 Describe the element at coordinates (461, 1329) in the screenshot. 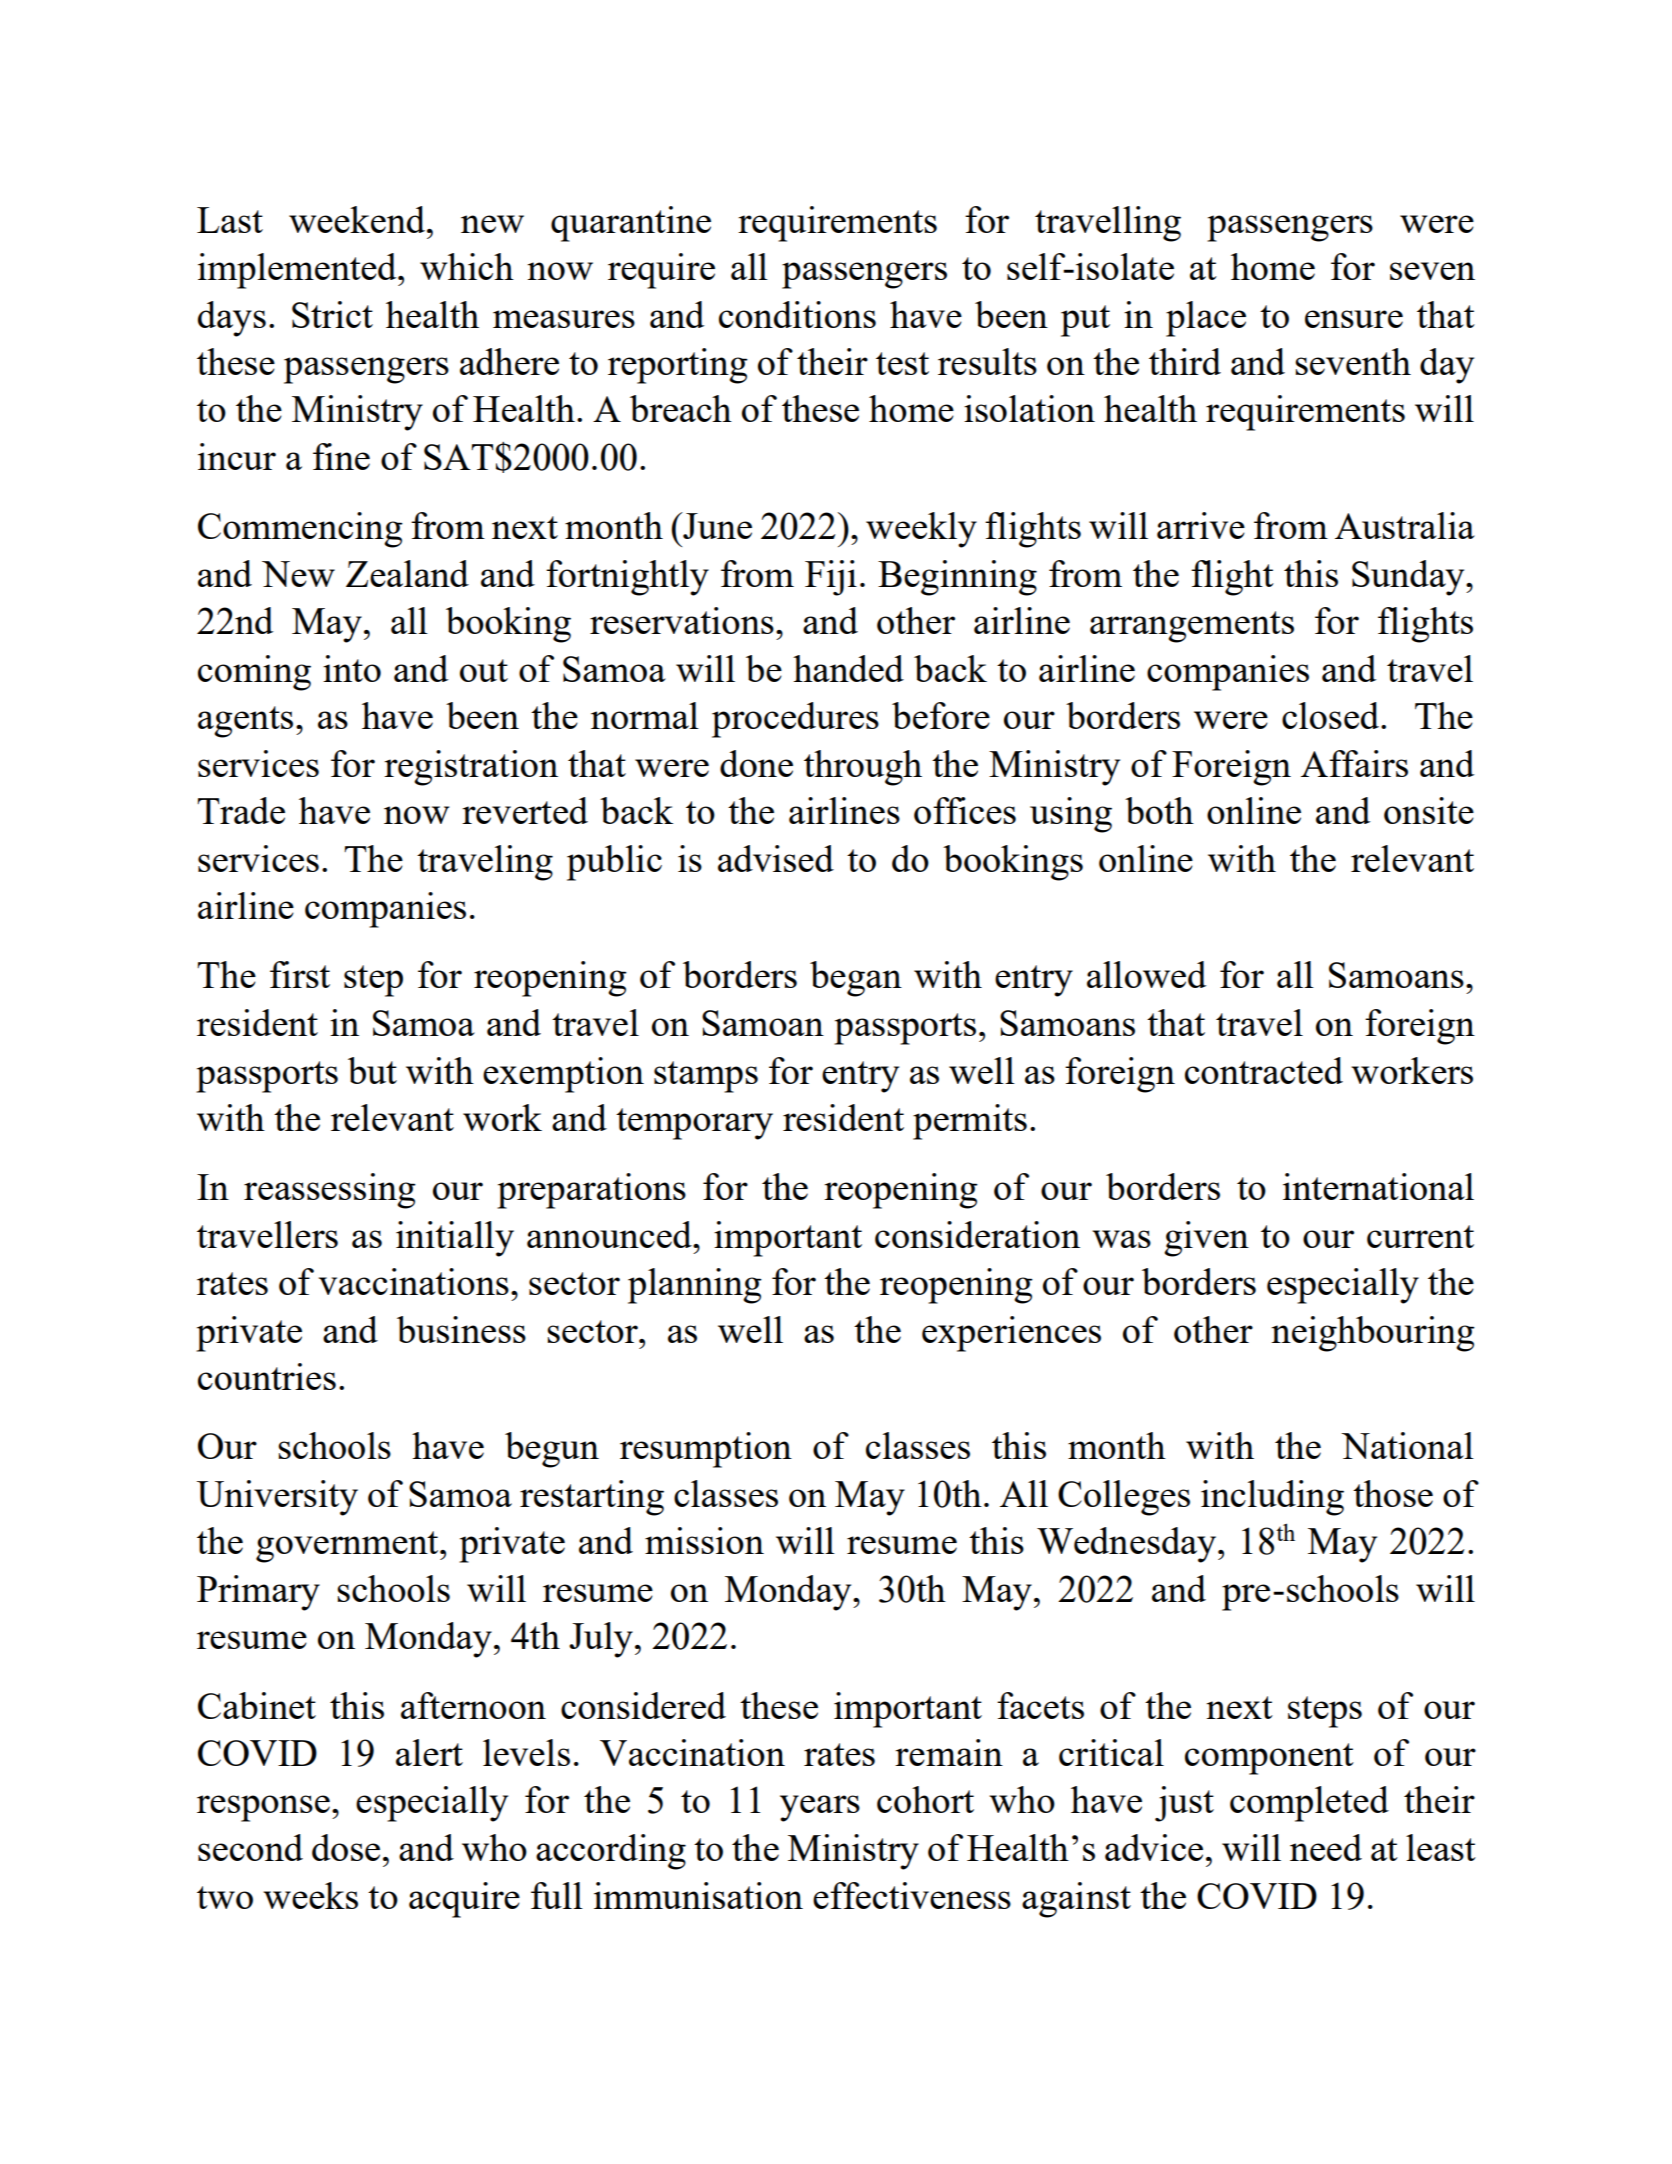

I see `business` at that location.
